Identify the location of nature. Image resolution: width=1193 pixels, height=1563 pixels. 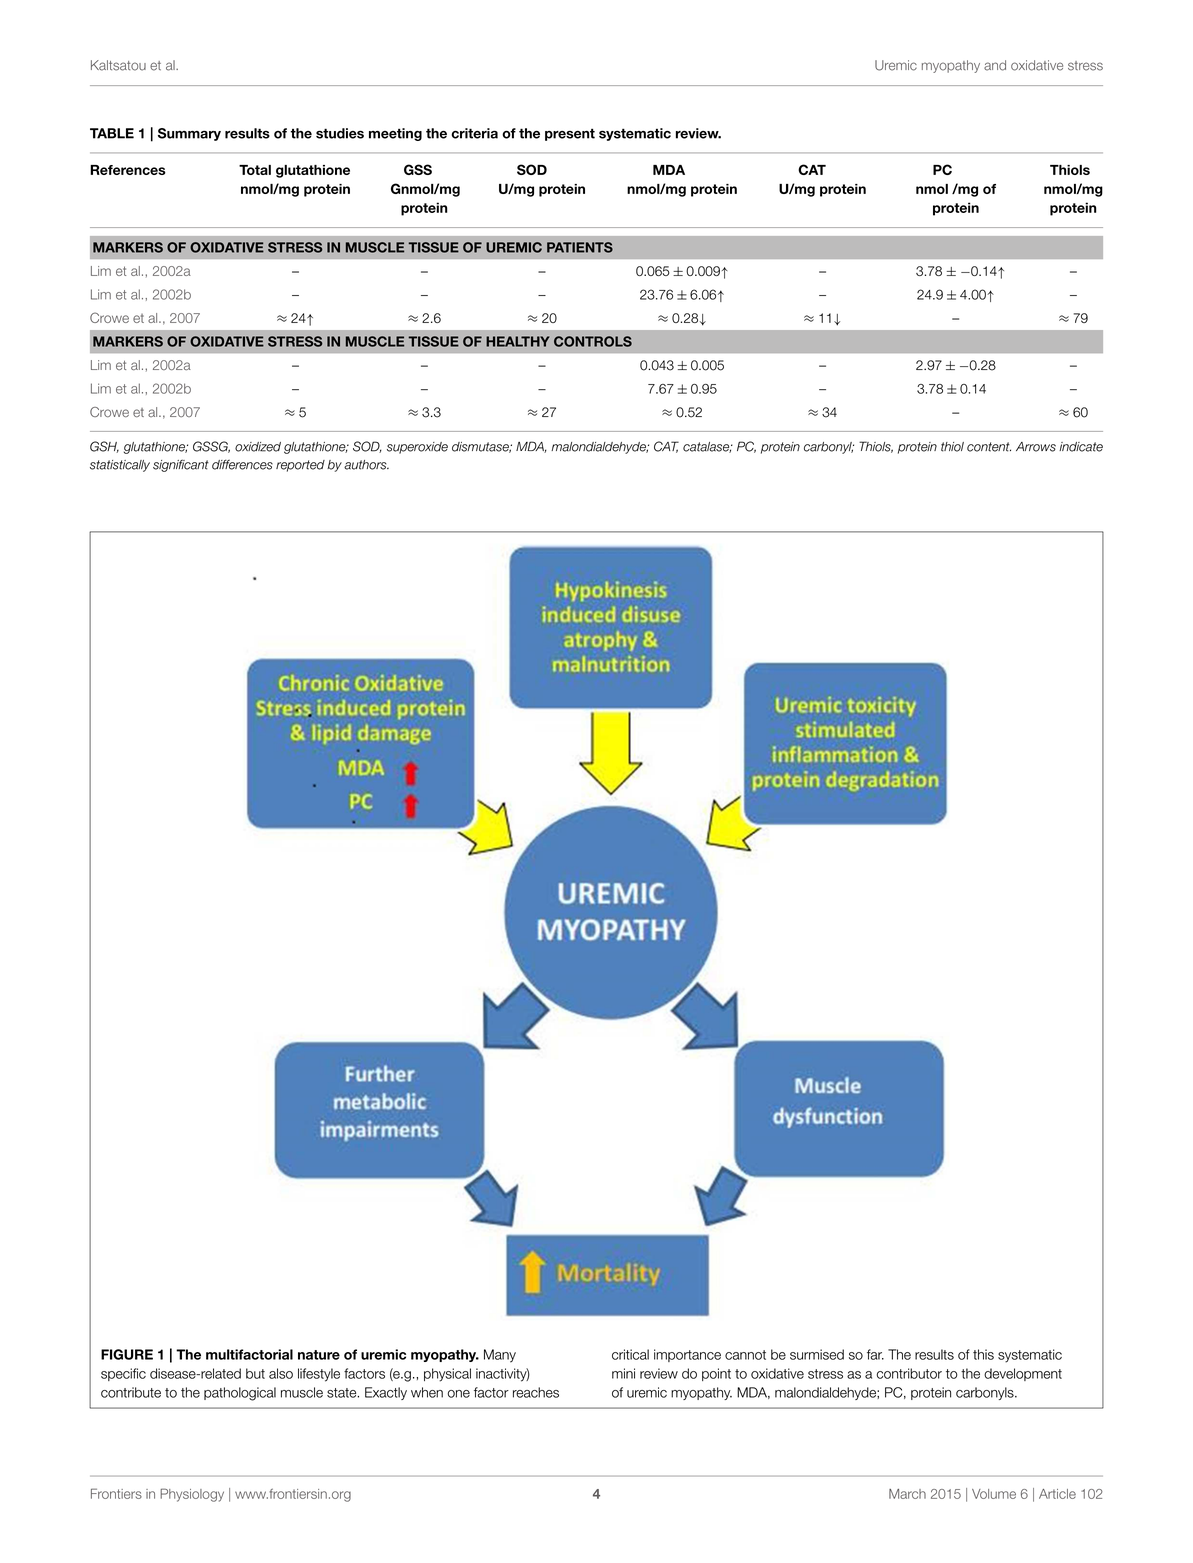
(319, 1355).
